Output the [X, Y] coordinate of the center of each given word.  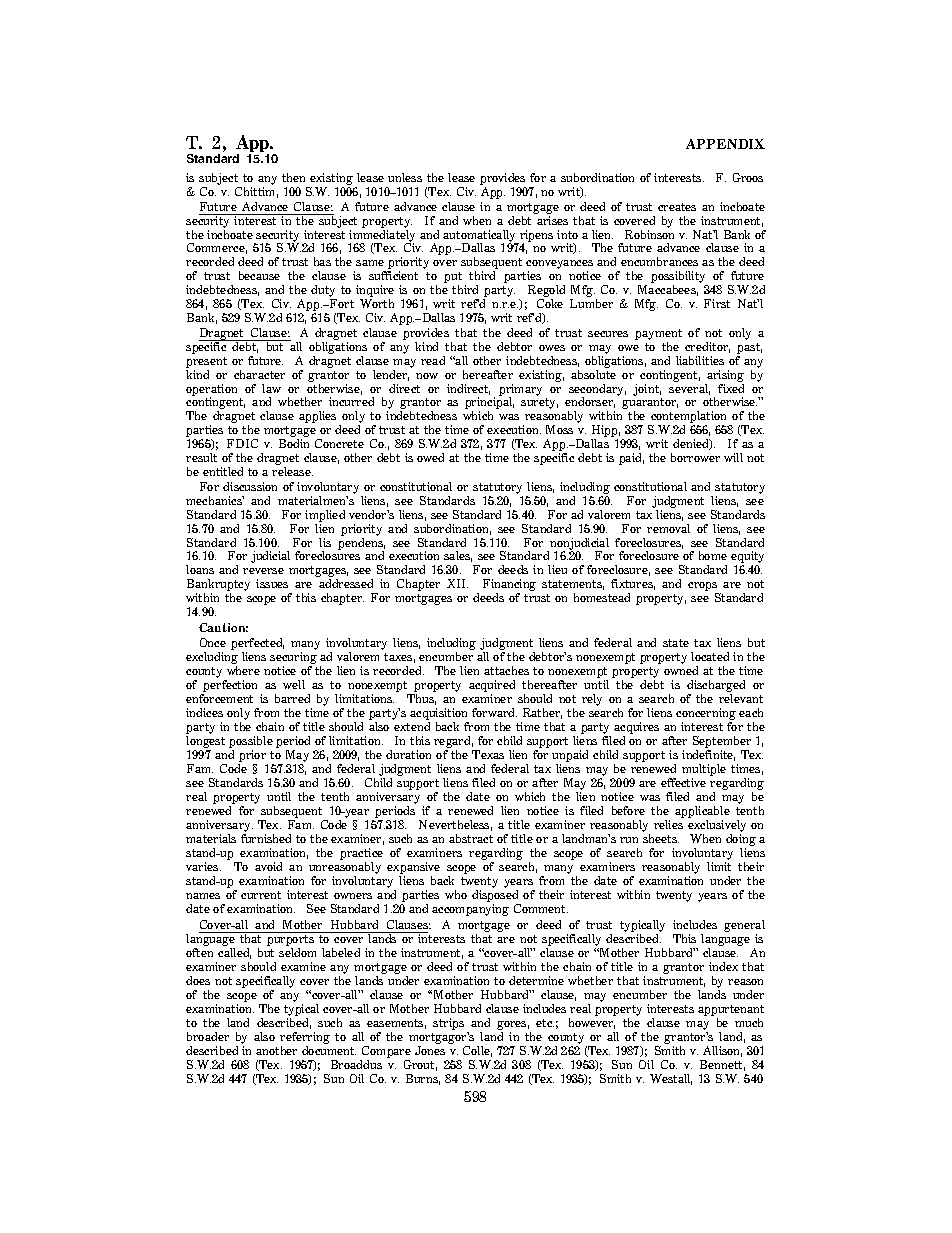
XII [457, 583]
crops [703, 588]
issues [272, 583]
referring [305, 1039]
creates [677, 207]
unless [405, 177]
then [293, 177]
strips [448, 1024]
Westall [671, 1079]
